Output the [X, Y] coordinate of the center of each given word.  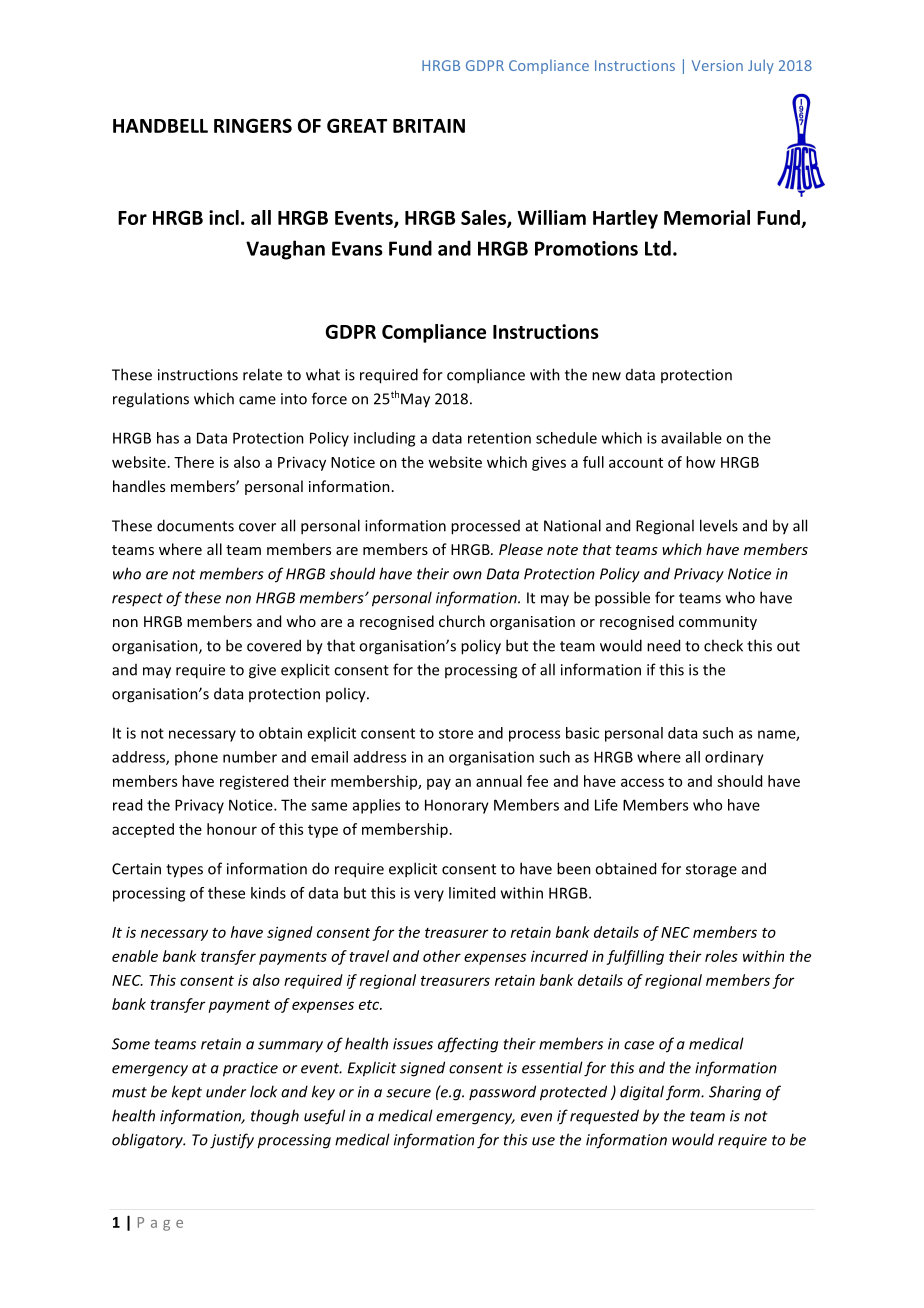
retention [499, 438]
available [691, 438]
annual [499, 781]
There [194, 462]
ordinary [734, 758]
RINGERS [253, 125]
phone [196, 758]
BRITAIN [429, 126]
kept [187, 1093]
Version [717, 65]
